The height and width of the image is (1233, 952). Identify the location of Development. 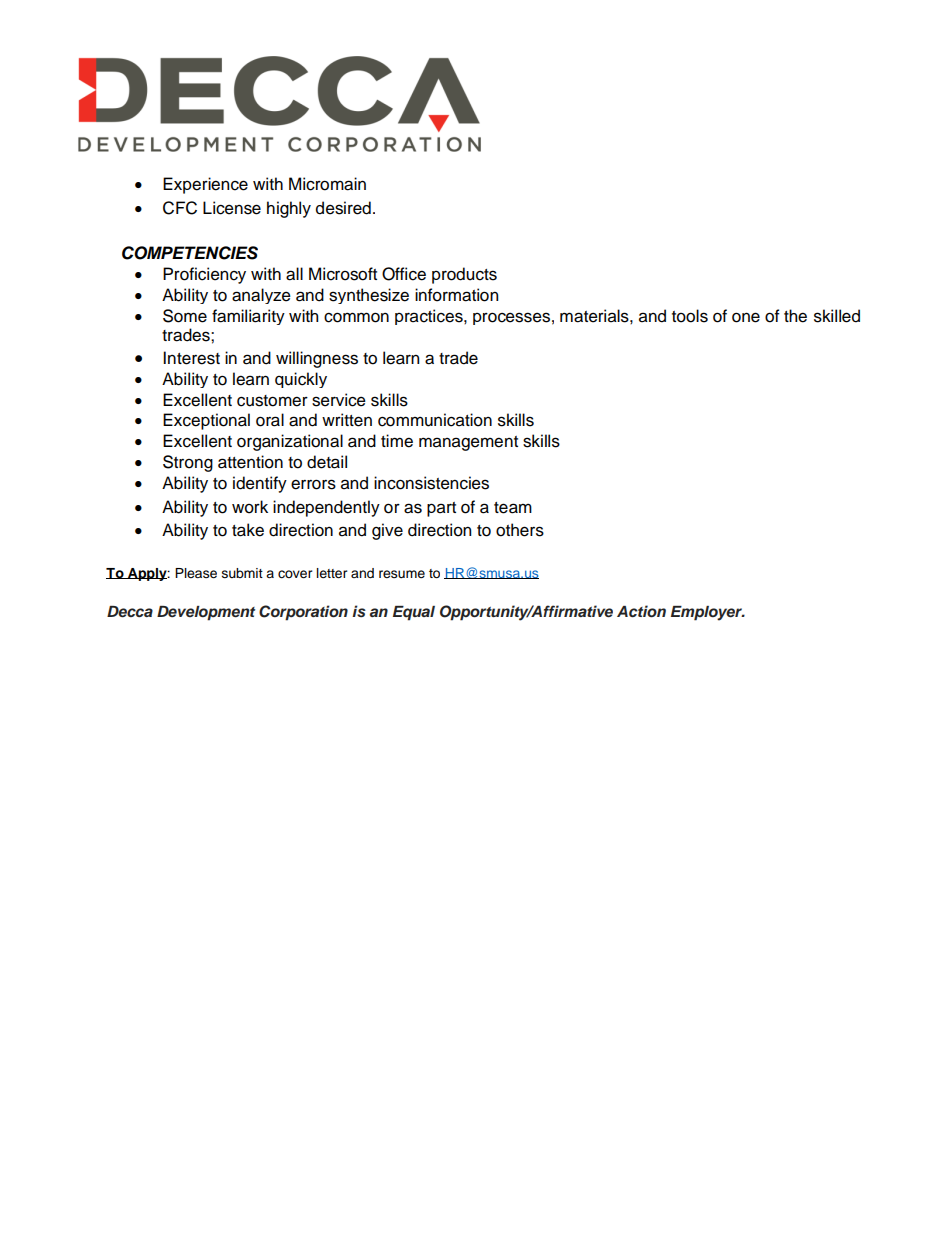
(206, 613).
